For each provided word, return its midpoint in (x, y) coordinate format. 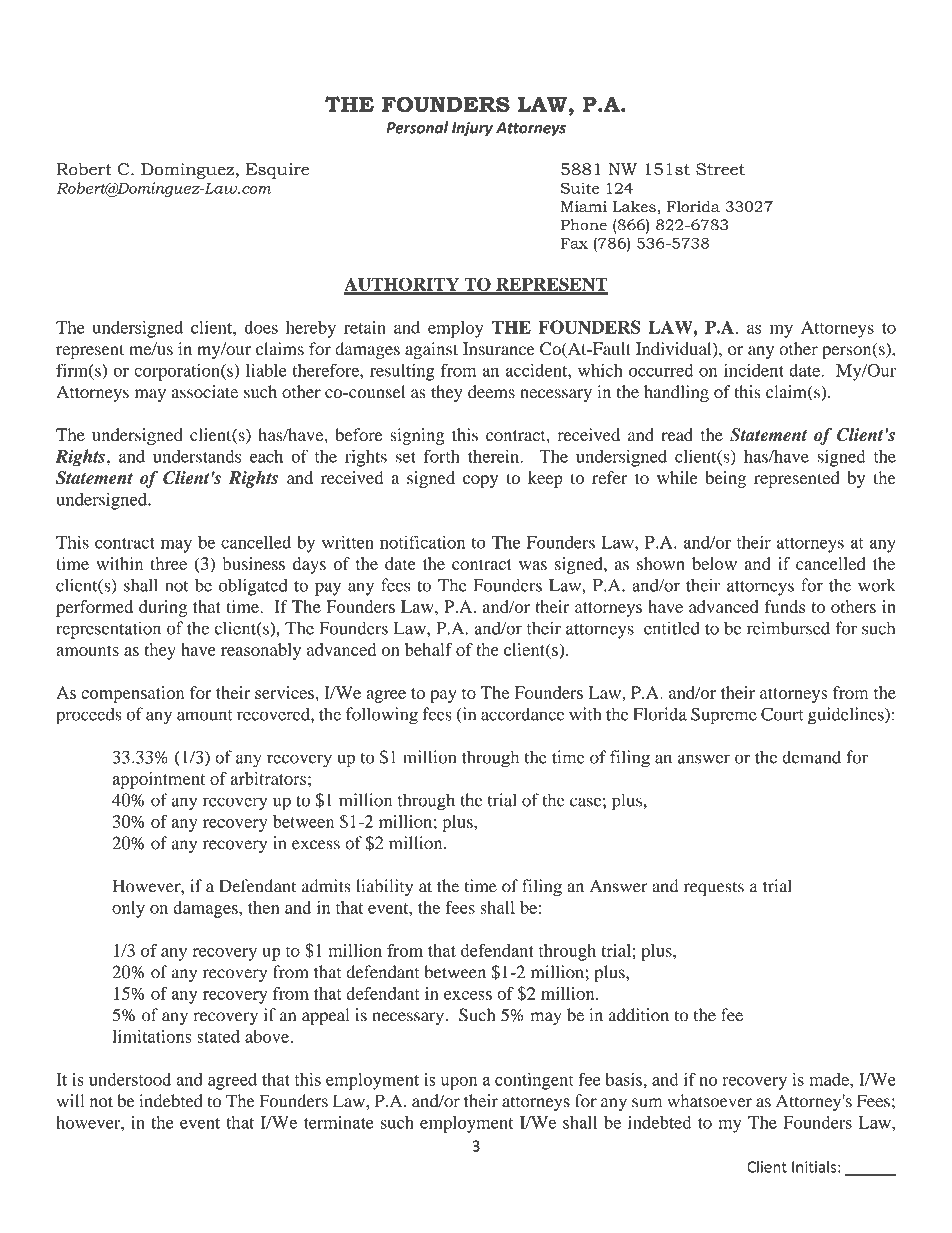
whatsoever (709, 1101)
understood (130, 1079)
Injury (472, 129)
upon (459, 1083)
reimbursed (788, 628)
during (163, 608)
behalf (429, 649)
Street (720, 169)
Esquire (277, 171)
